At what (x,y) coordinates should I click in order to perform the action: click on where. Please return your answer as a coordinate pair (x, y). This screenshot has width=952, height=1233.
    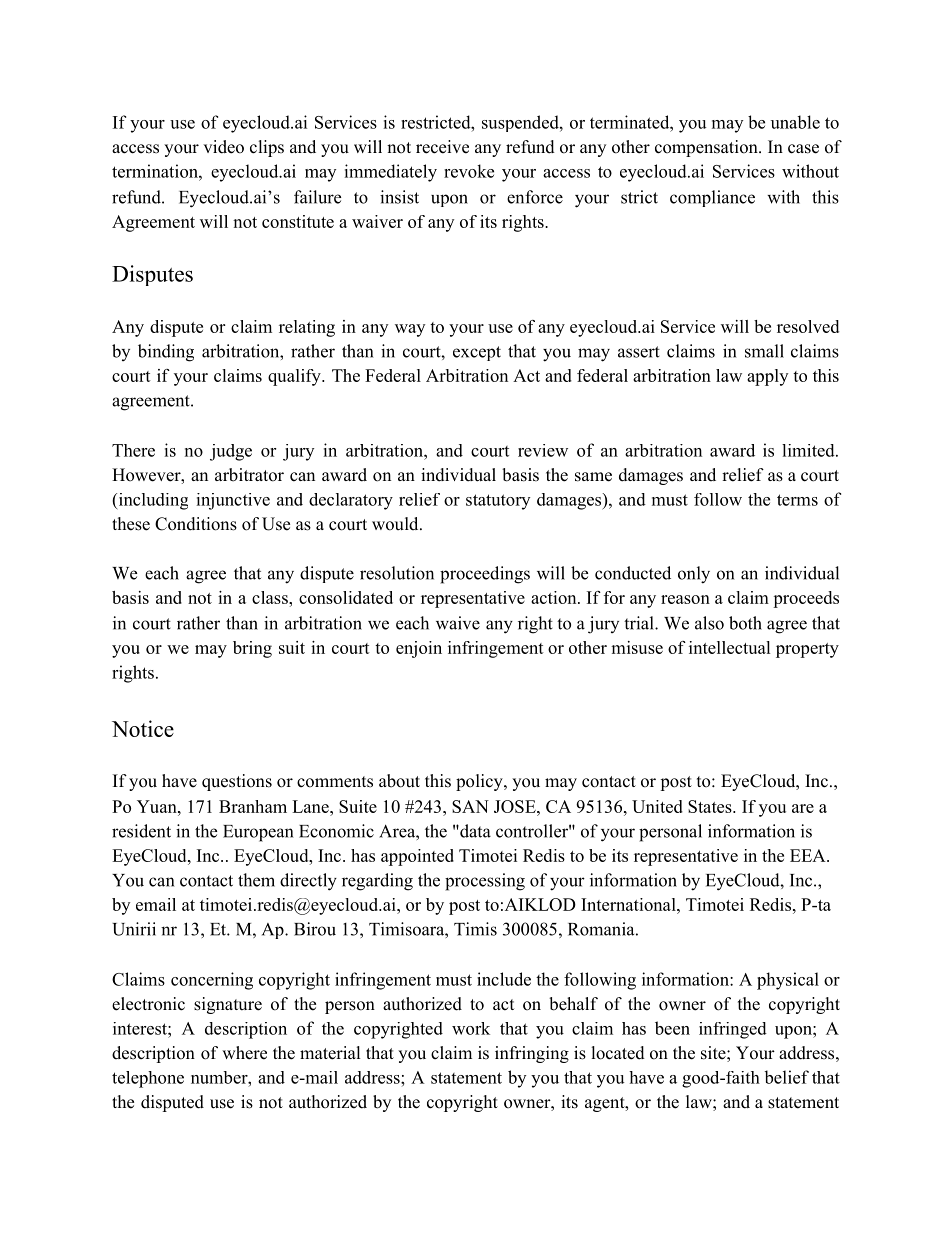
    Looking at the image, I should click on (244, 1053).
